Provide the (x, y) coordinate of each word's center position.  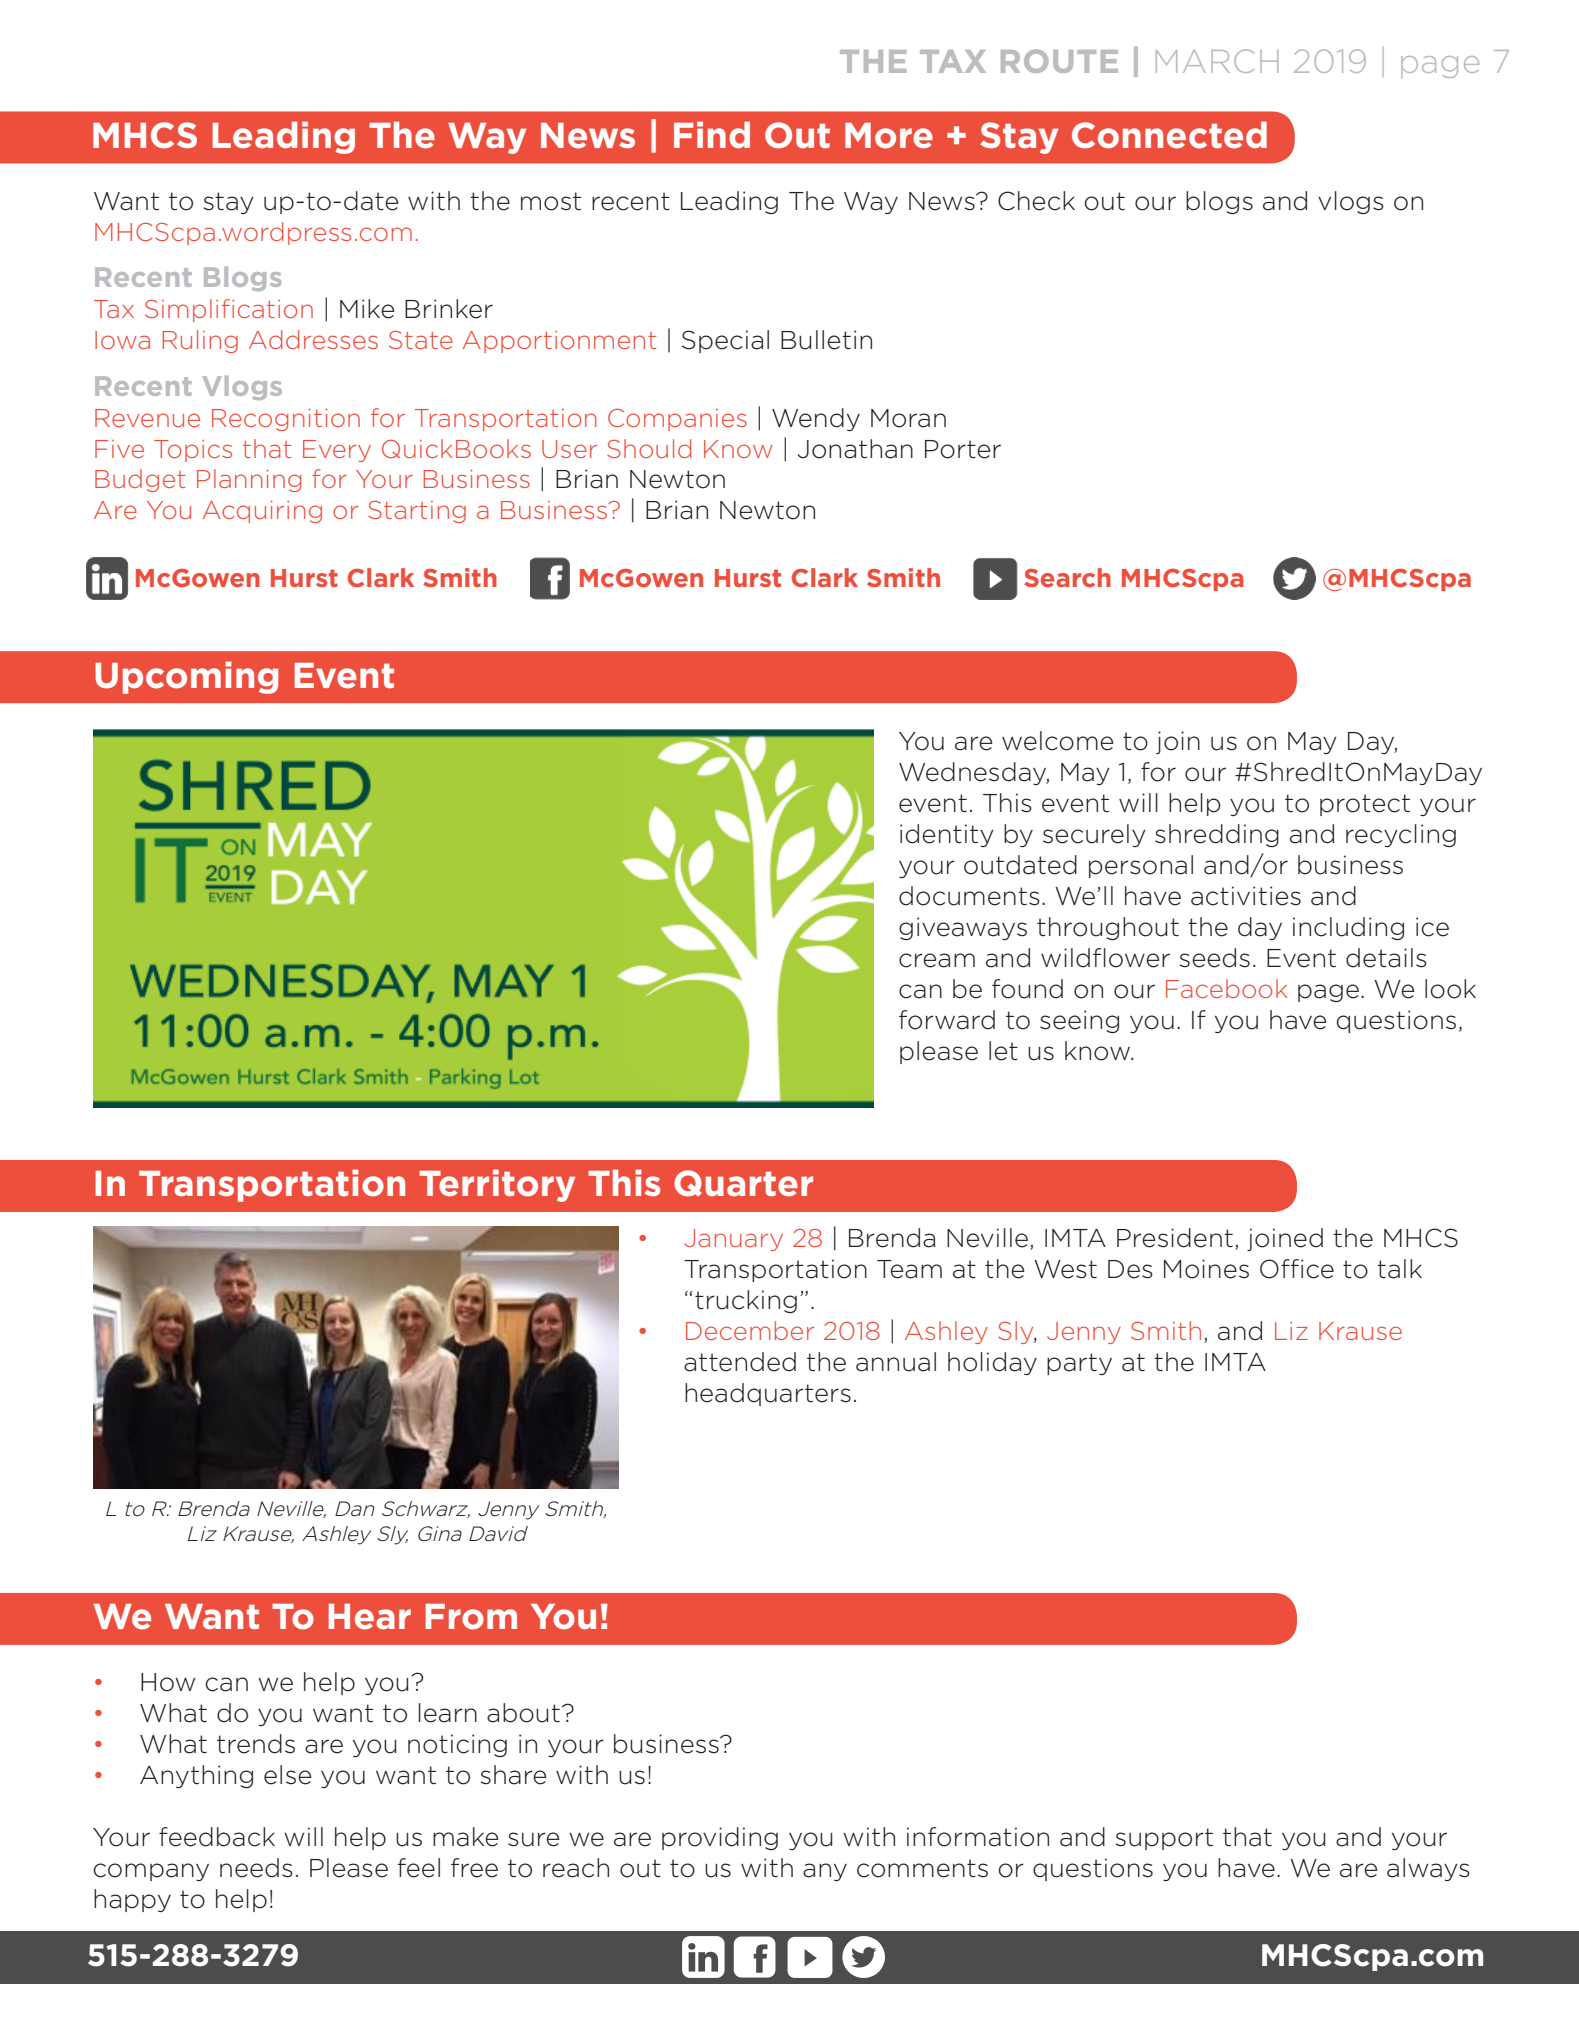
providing (720, 1838)
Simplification (229, 310)
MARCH (1217, 61)
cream (937, 960)
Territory (497, 1185)
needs (256, 1868)
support (1164, 1839)
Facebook (1226, 988)
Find (712, 134)
